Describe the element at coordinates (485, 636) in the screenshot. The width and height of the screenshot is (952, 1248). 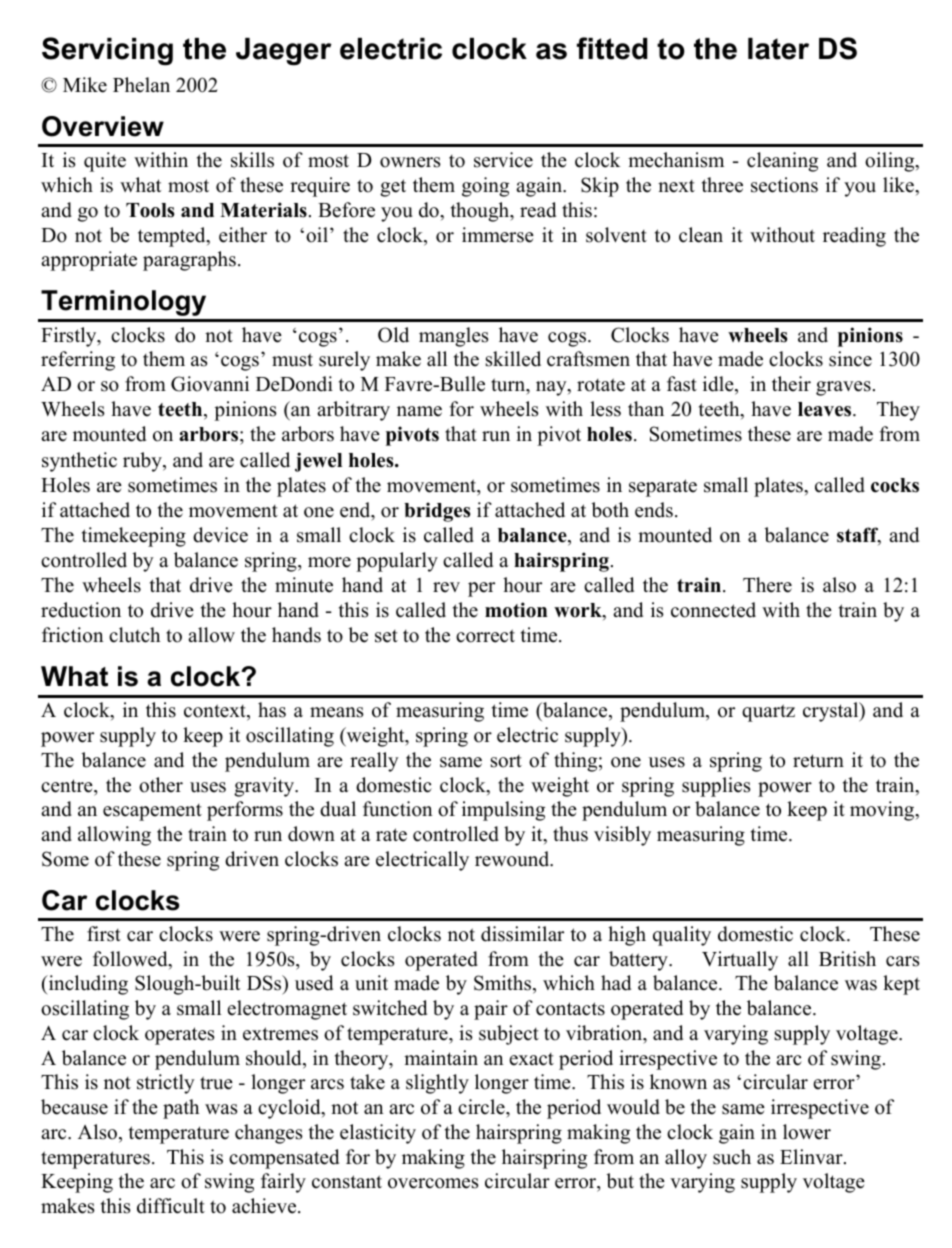
I see `correct` at that location.
